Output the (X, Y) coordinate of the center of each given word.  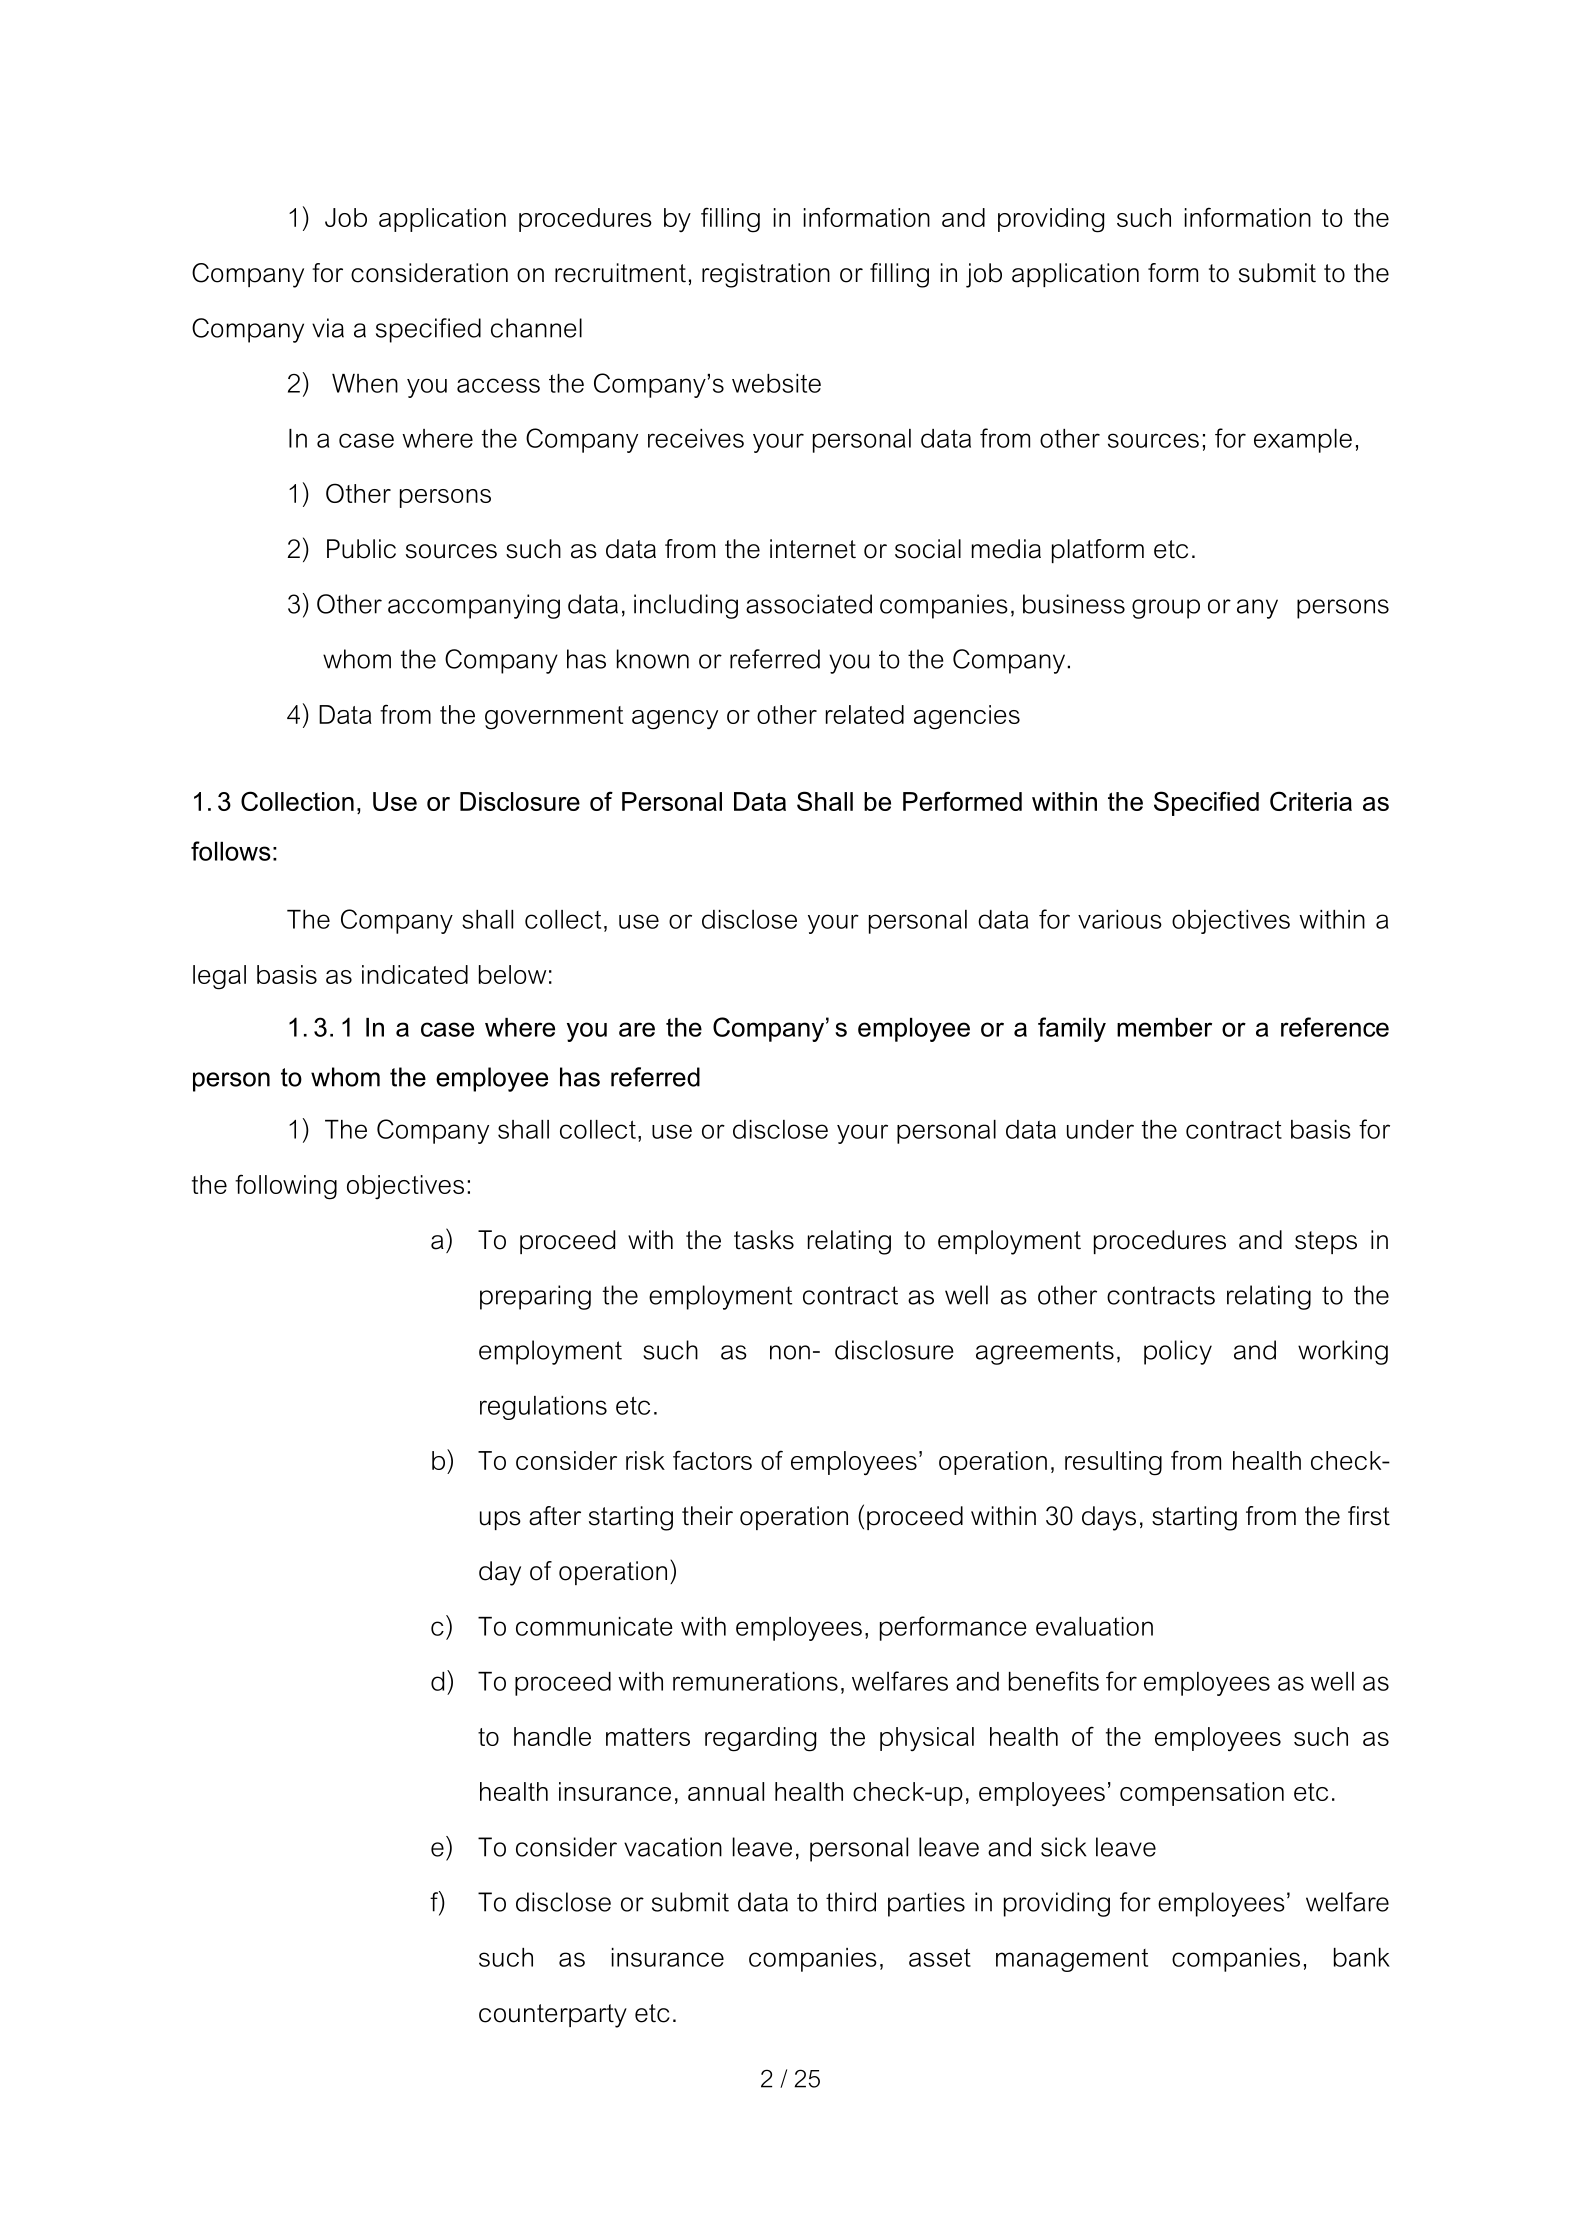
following (286, 1187)
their (707, 1516)
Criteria (1311, 801)
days (1109, 1518)
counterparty (553, 2016)
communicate (594, 1626)
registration (766, 275)
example (1303, 441)
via (328, 328)
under (1100, 1129)
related (865, 714)
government (554, 718)
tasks (764, 1240)
